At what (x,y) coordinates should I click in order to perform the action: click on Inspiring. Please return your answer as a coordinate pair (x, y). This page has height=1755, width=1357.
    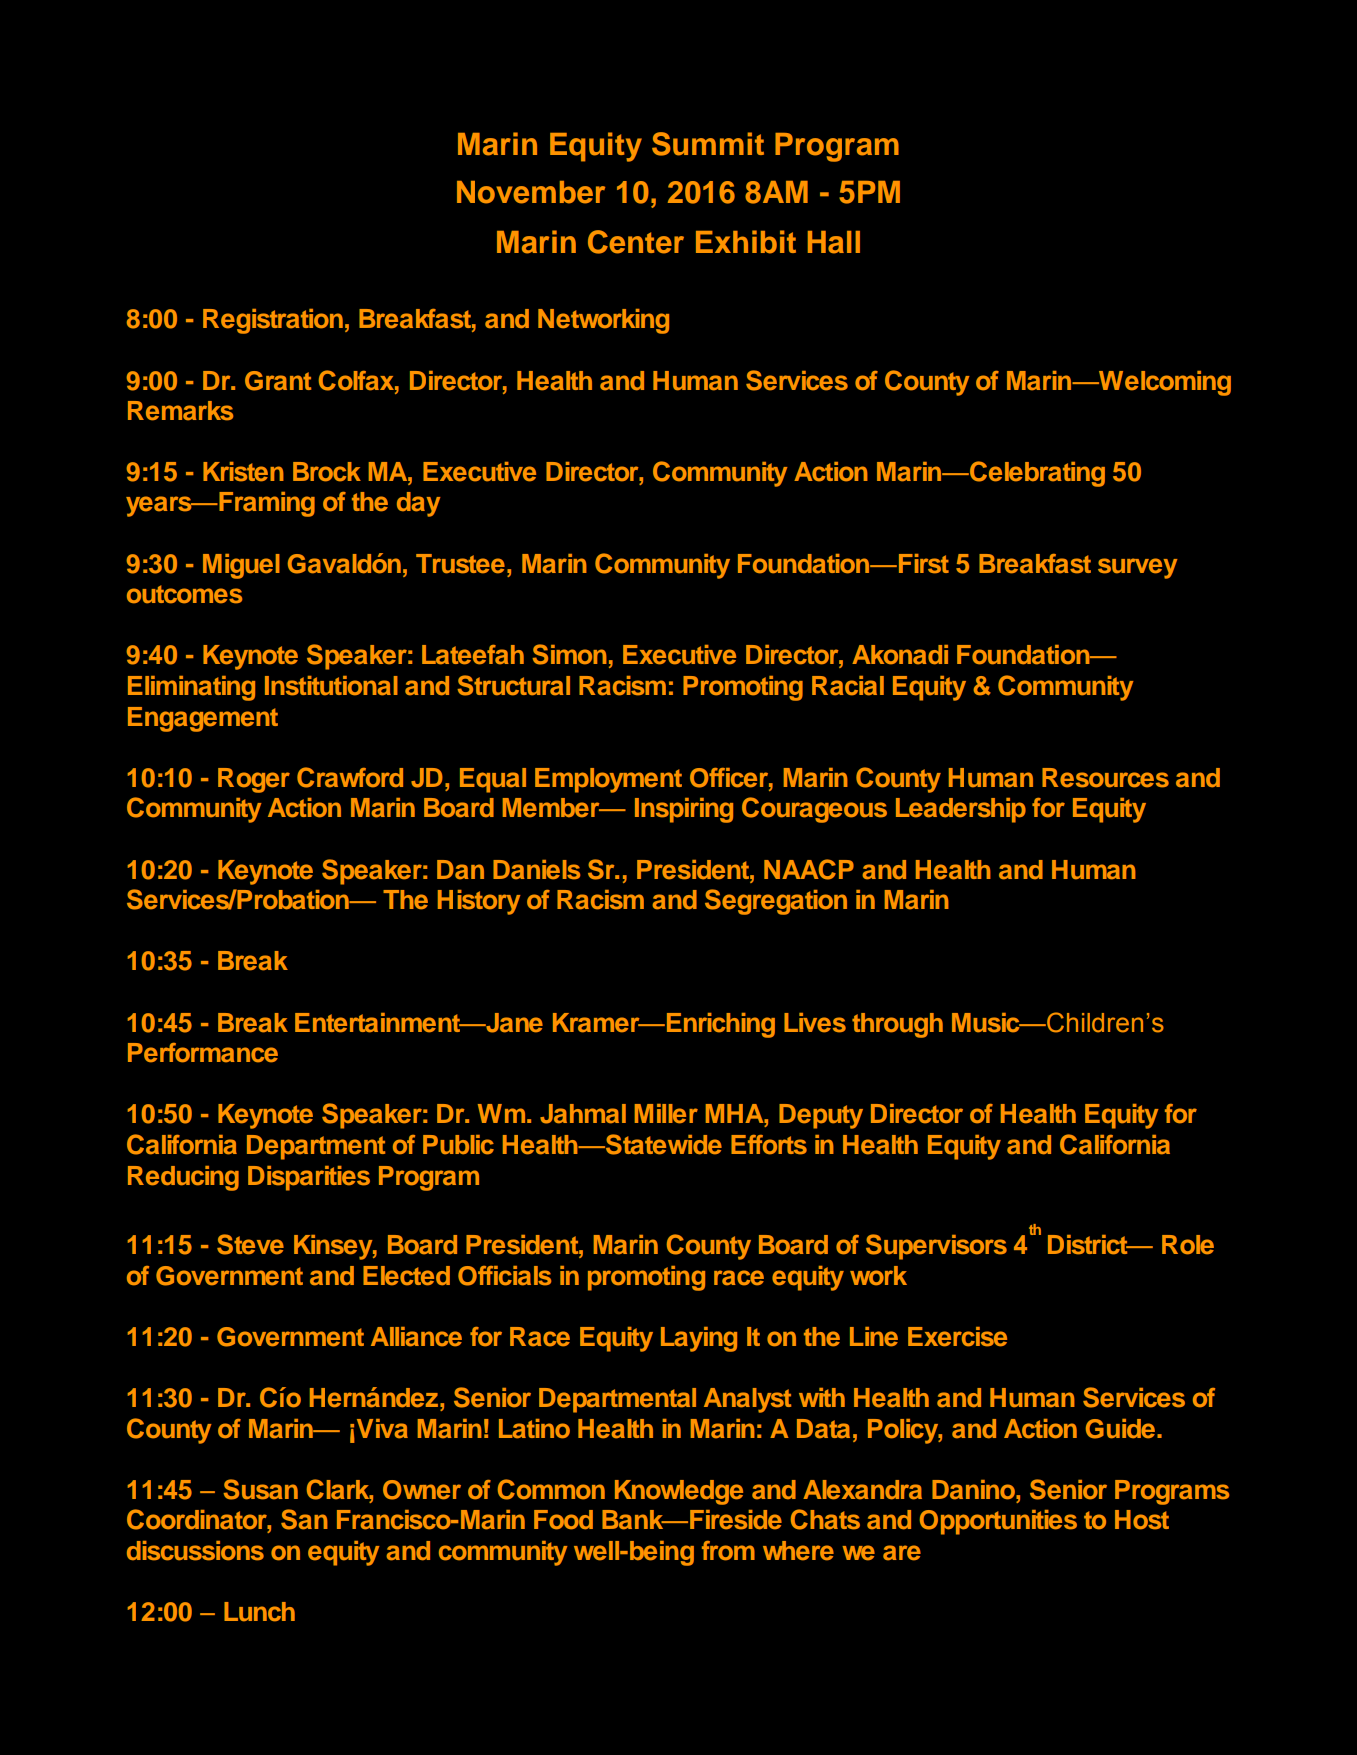
    Looking at the image, I should click on (684, 810).
